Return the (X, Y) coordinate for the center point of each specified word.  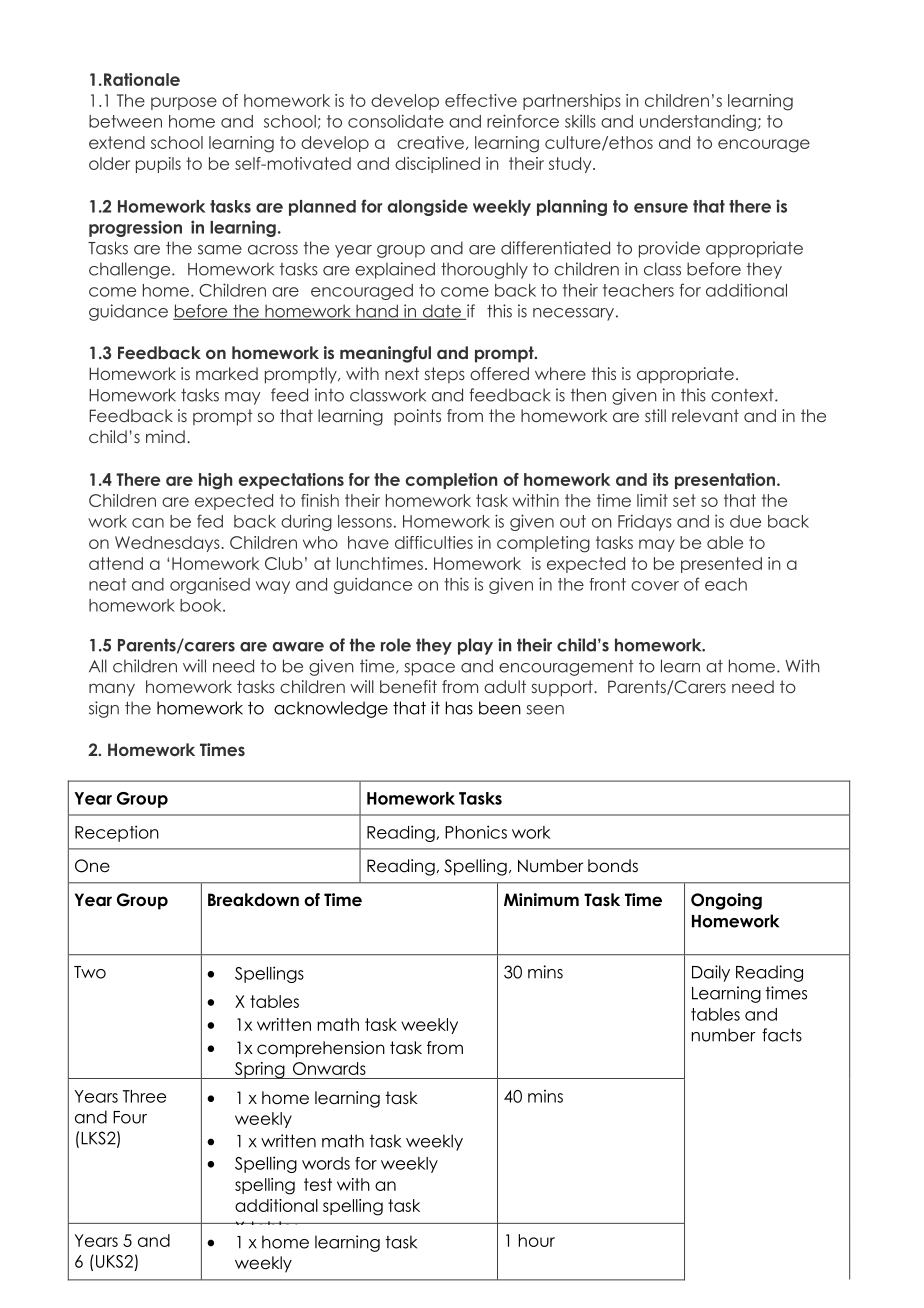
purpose (184, 103)
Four (130, 1117)
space (429, 669)
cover (655, 586)
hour (537, 1240)
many (112, 689)
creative (430, 142)
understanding (698, 122)
